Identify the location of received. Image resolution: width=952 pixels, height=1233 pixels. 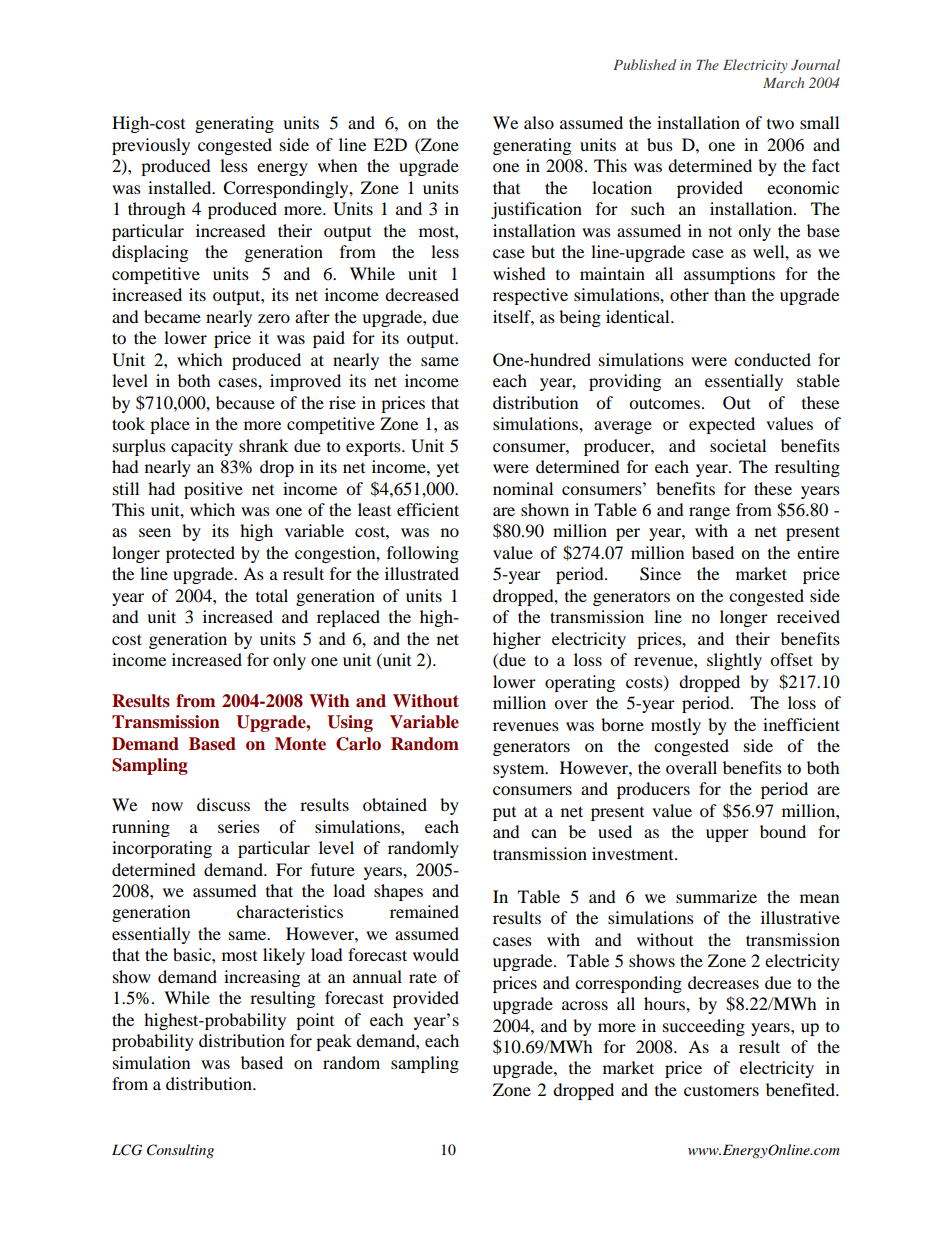
(808, 616).
